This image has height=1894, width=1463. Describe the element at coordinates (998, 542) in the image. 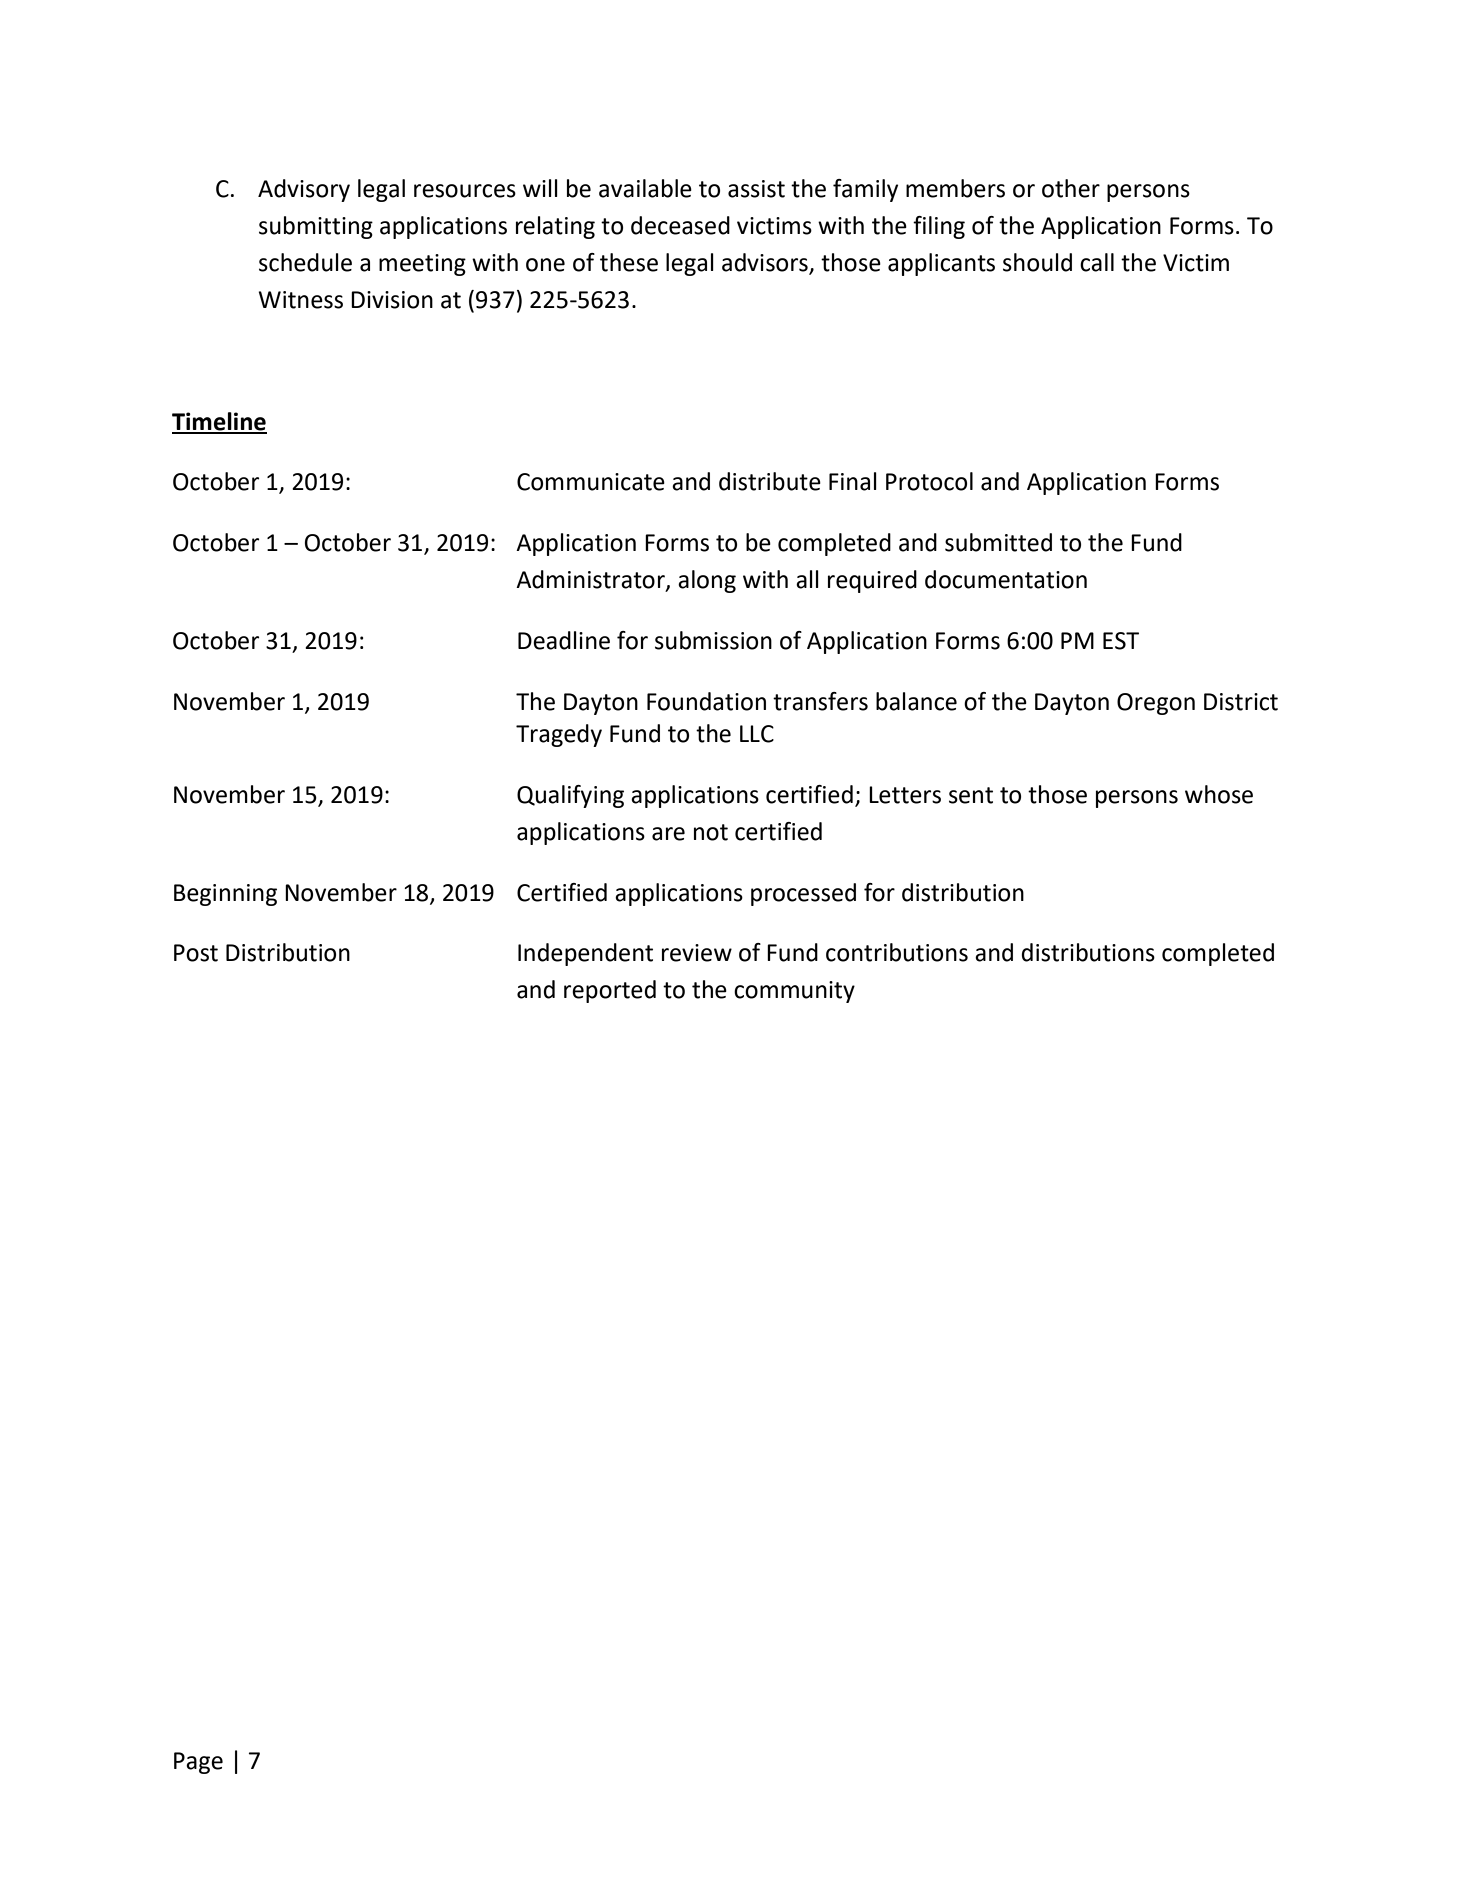

I see `submitted` at that location.
